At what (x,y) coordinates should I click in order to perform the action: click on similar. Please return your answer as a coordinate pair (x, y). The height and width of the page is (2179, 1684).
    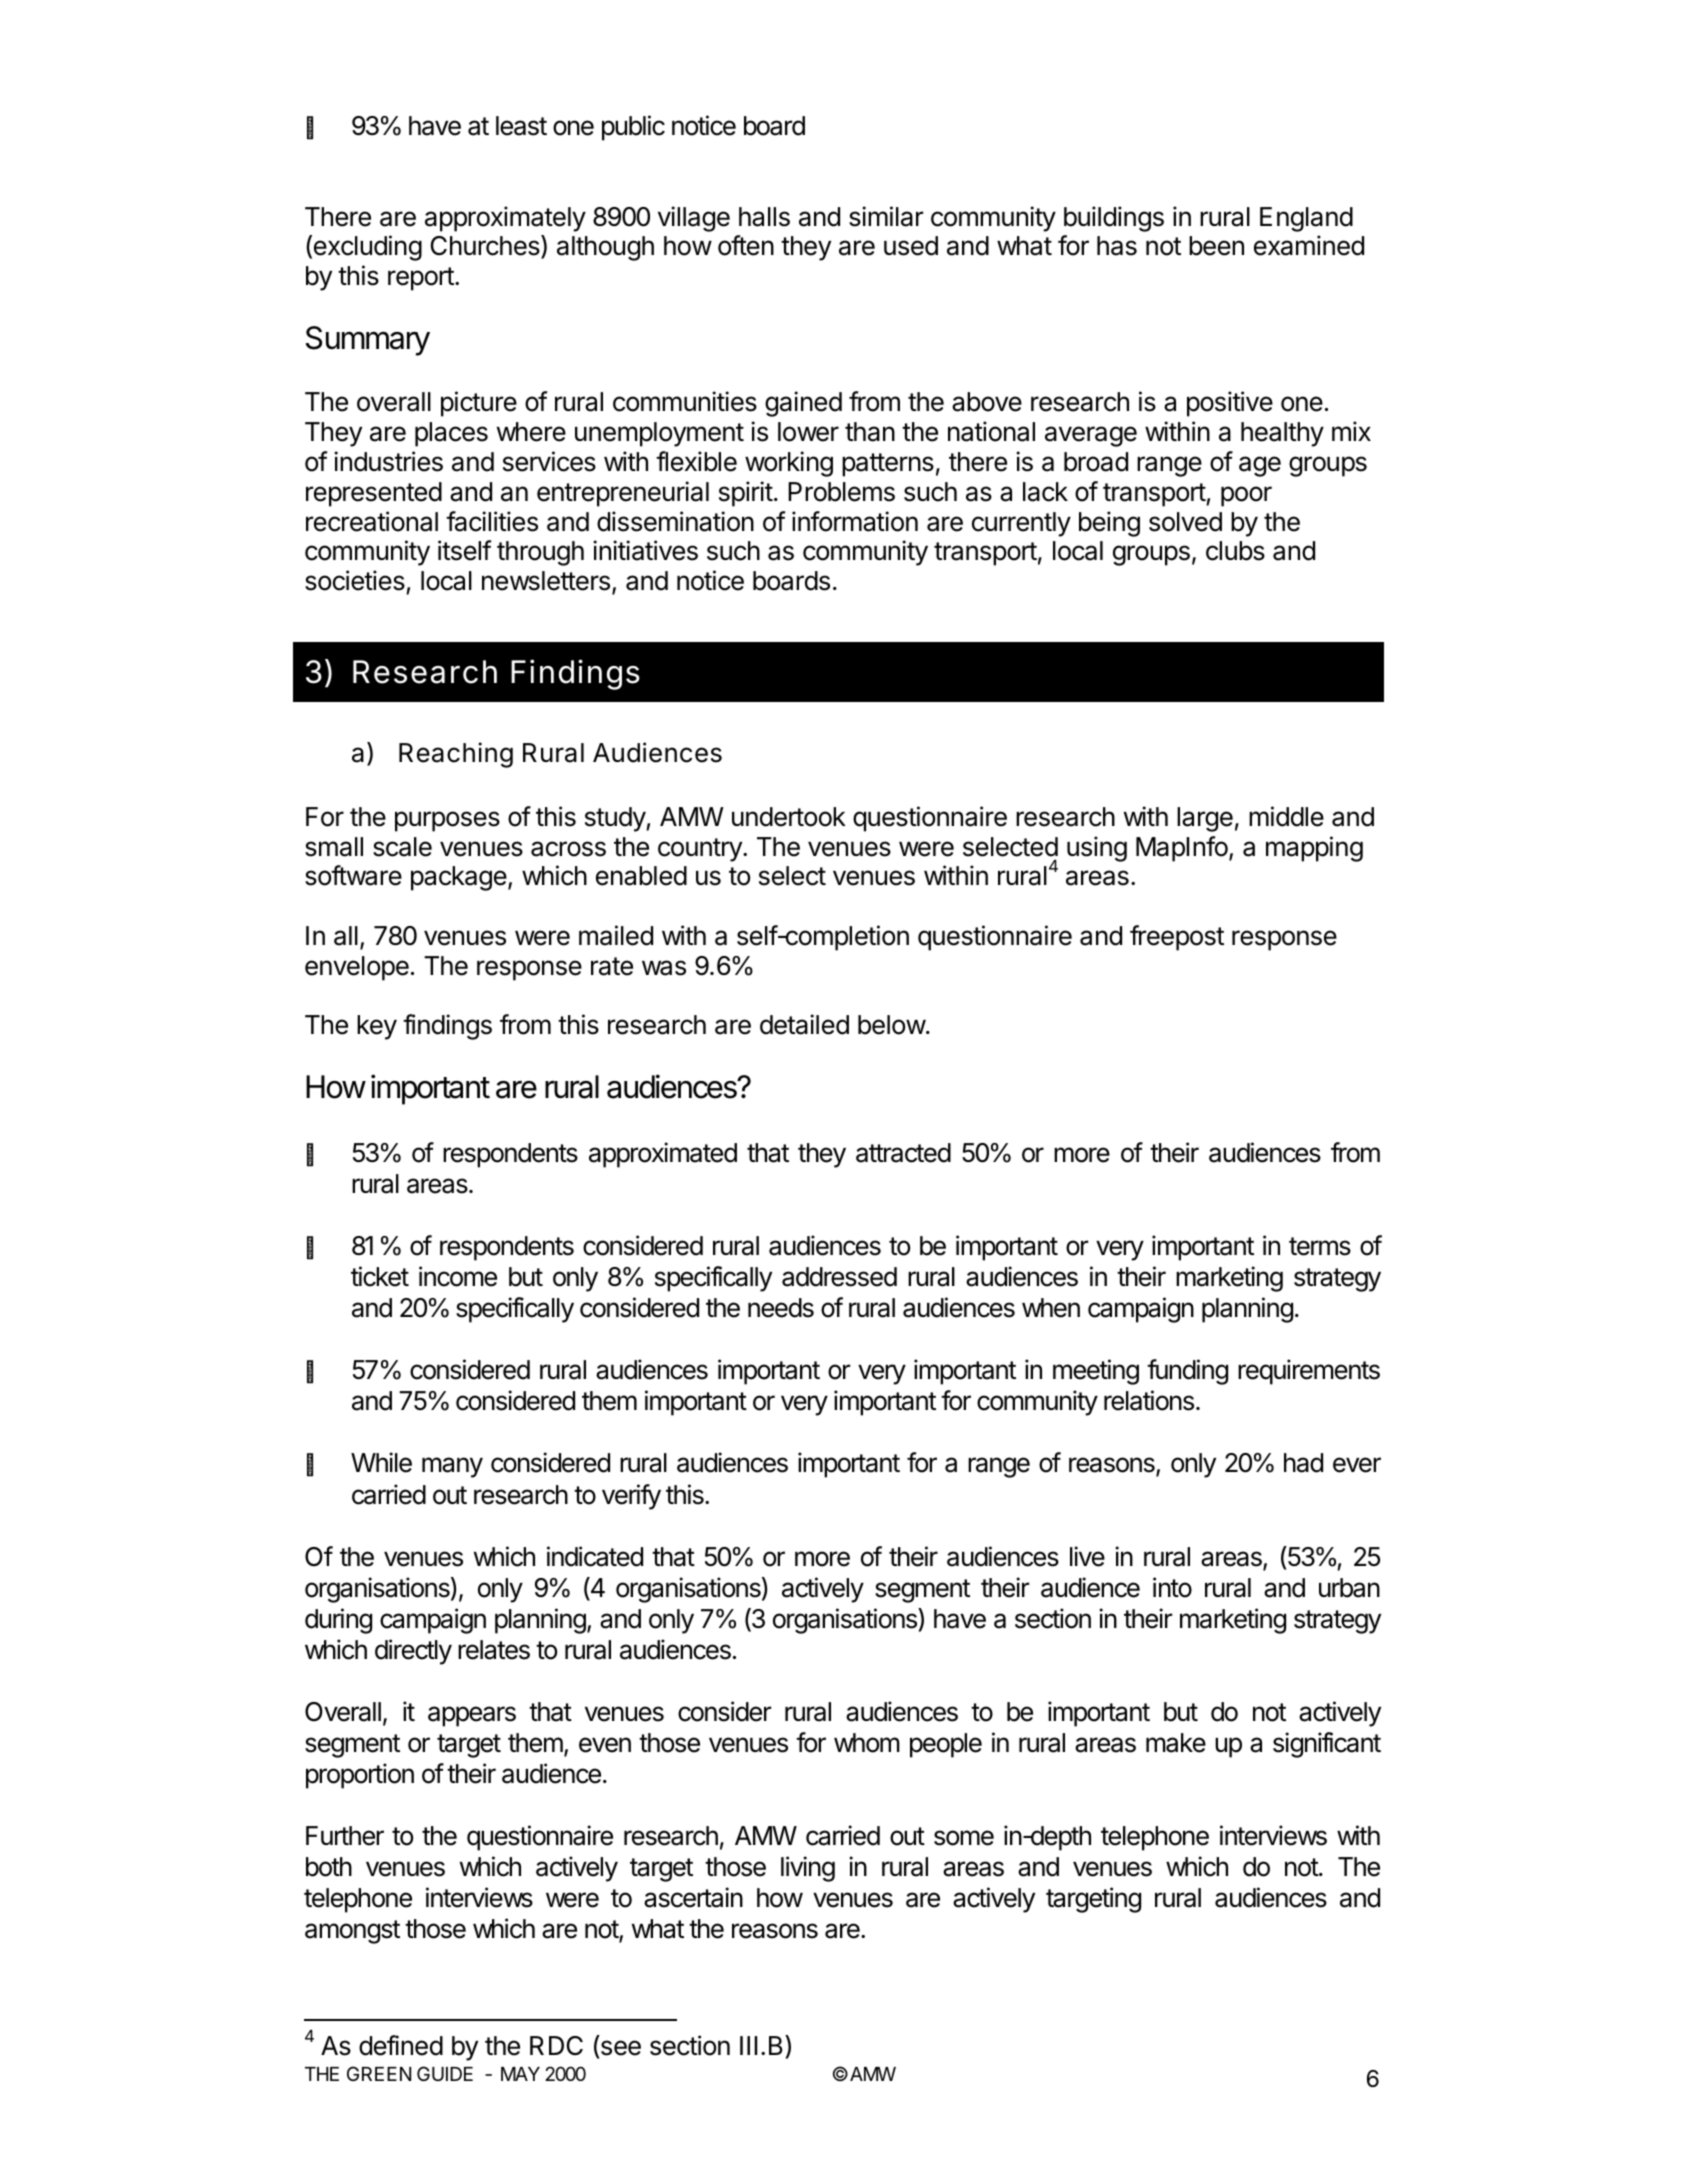
    Looking at the image, I should click on (886, 216).
